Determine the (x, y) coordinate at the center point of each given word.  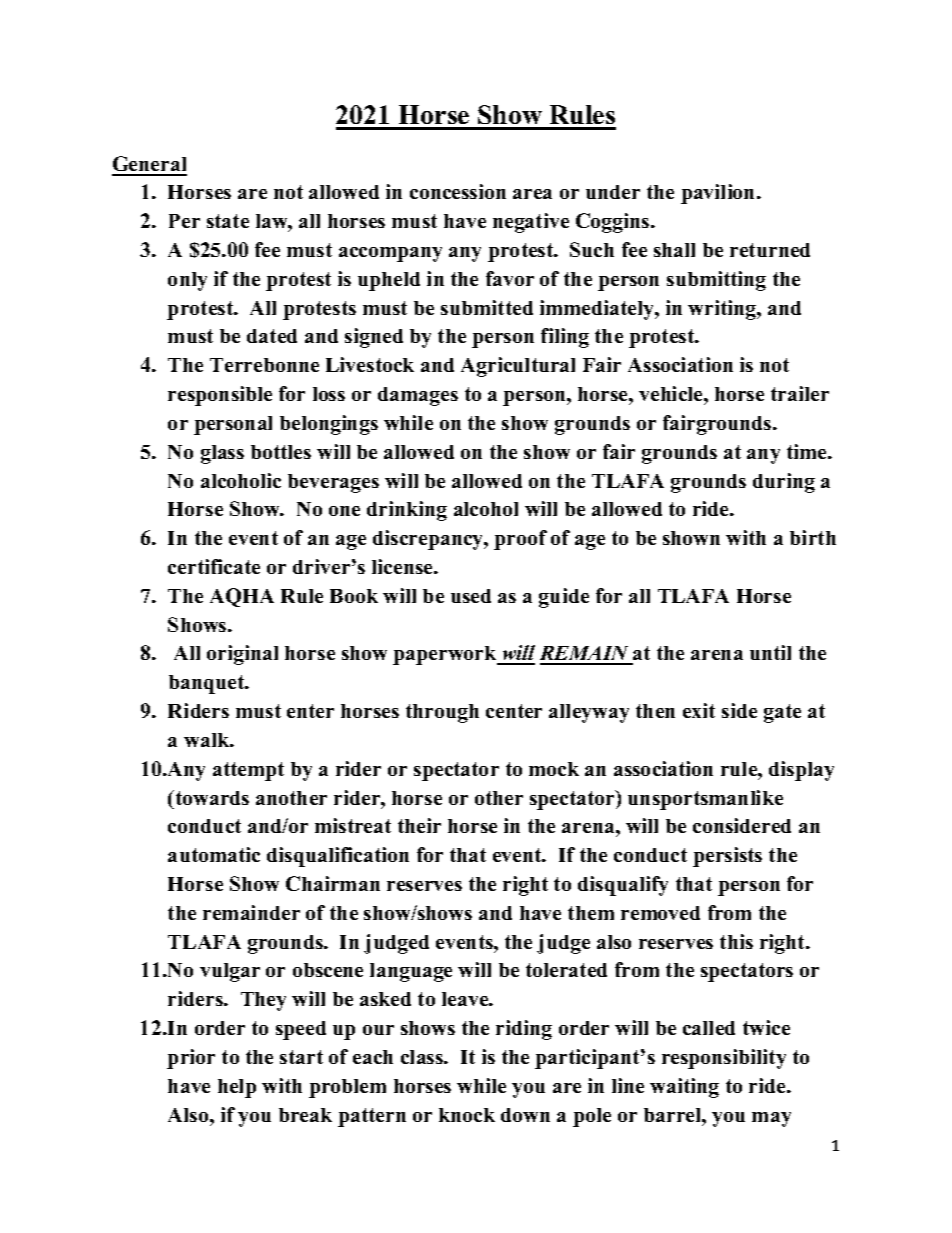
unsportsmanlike (705, 800)
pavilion (719, 194)
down (525, 1115)
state (228, 221)
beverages (333, 483)
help (237, 1088)
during (784, 483)
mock (554, 769)
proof (520, 540)
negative (531, 223)
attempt (248, 771)
